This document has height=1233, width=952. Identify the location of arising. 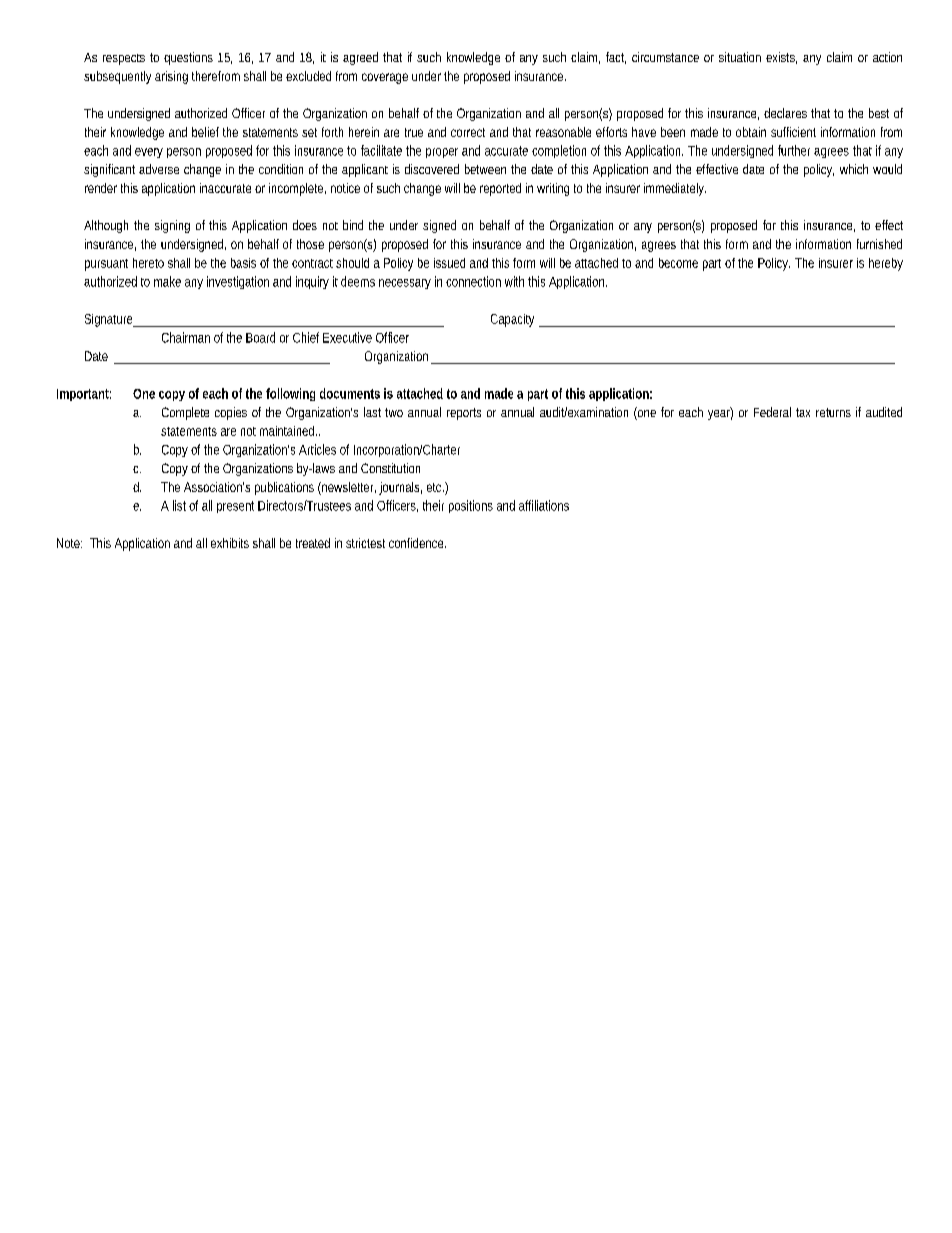
(171, 77).
